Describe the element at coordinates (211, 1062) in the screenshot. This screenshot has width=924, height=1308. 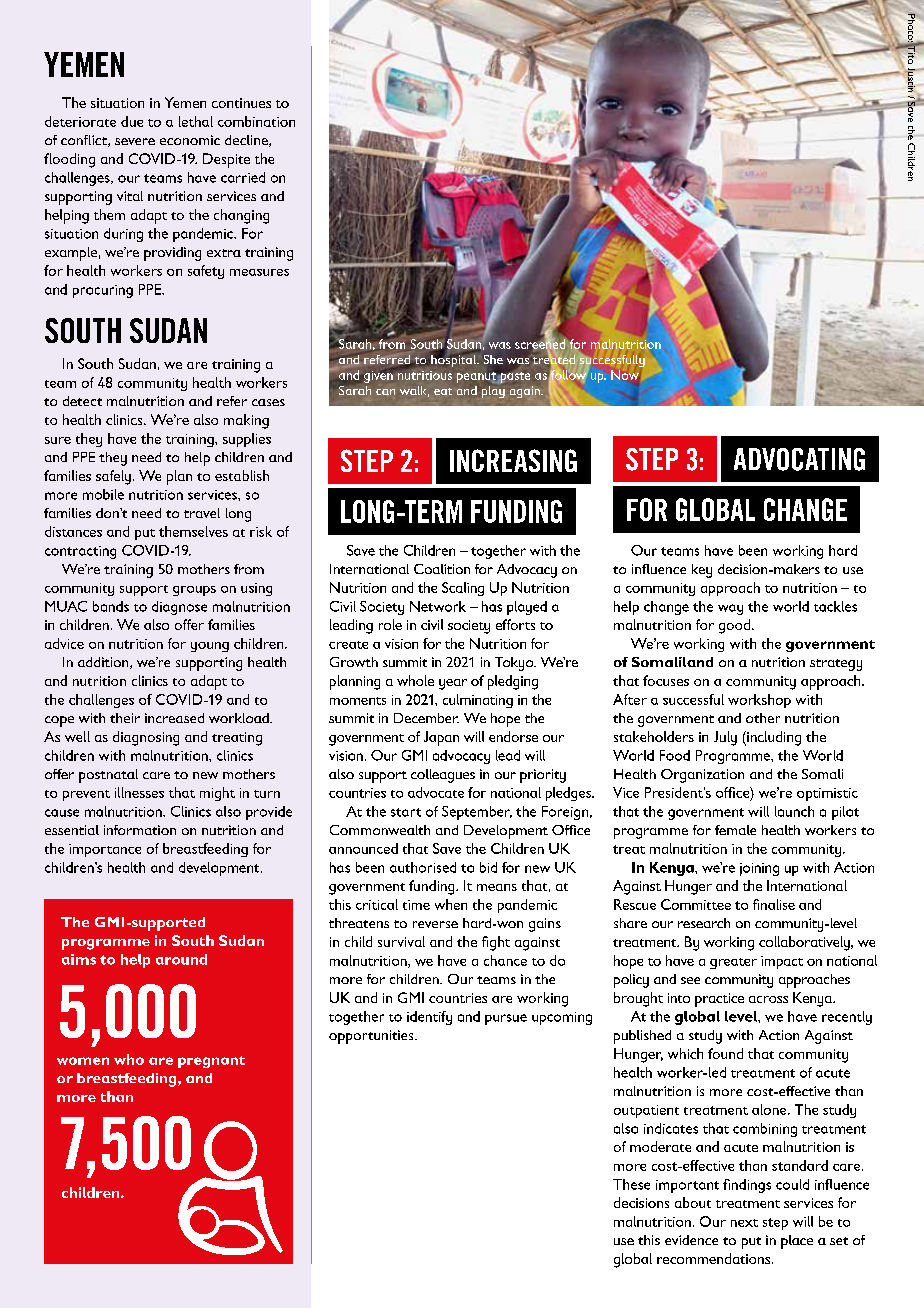
I see `pregnant` at that location.
